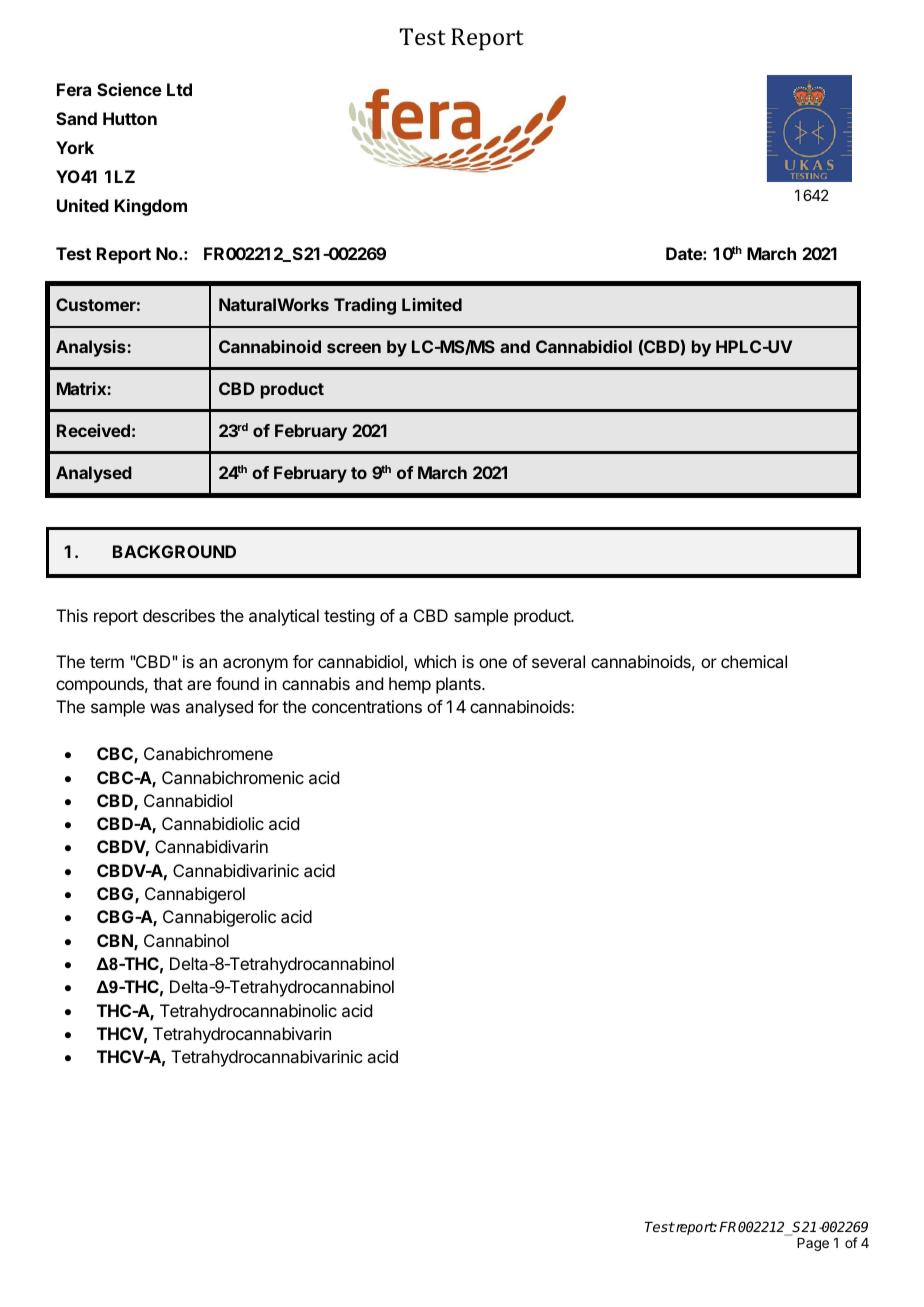 This screenshot has width=924, height=1307. What do you see at coordinates (130, 118) in the screenshot?
I see `Hutton` at bounding box center [130, 118].
